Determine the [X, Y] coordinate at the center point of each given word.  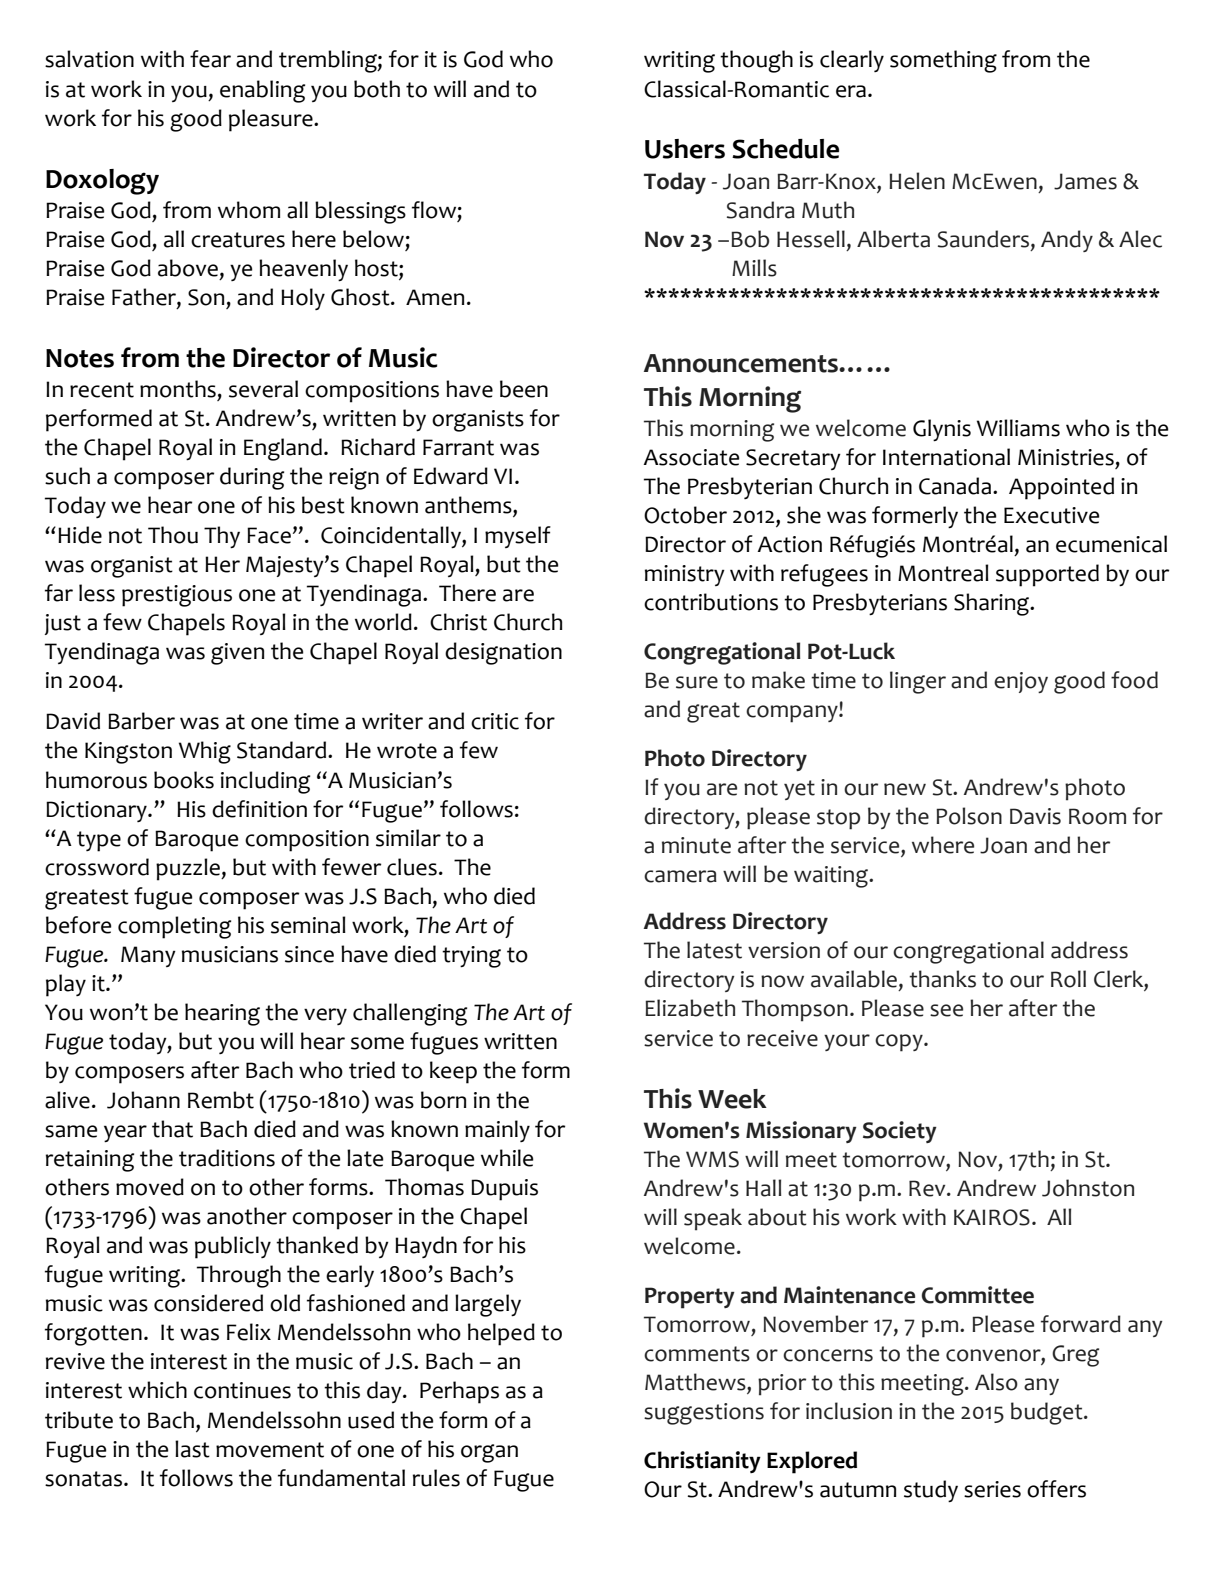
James [1085, 181]
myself [518, 537]
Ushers [685, 149]
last [192, 1449]
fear [210, 59]
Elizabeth [690, 1008]
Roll [1068, 979]
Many [148, 956]
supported [1047, 575]
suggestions [704, 1414]
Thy [222, 537]
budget [1048, 1413]
